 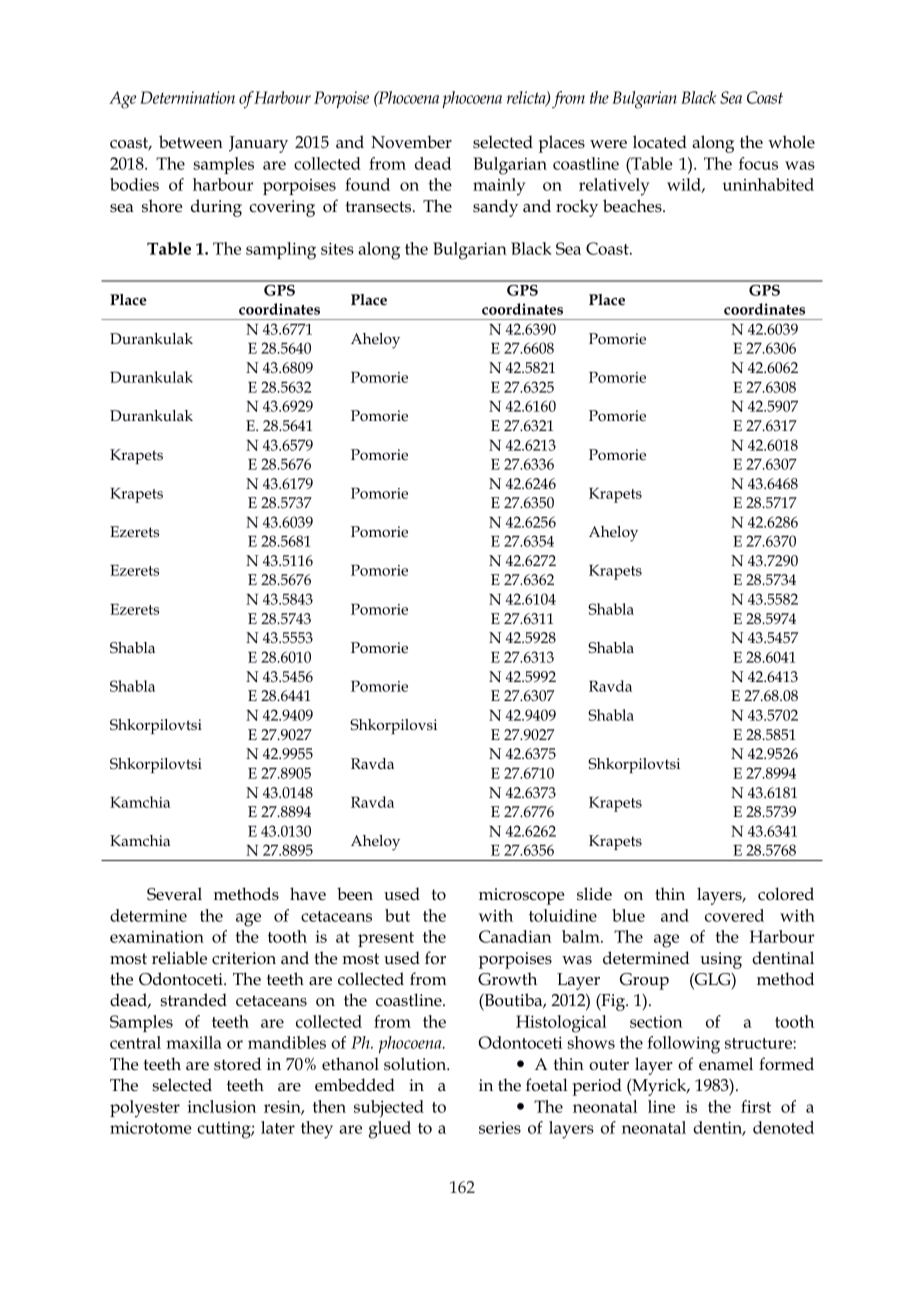 What do you see at coordinates (633, 206) in the screenshot?
I see `beaches` at bounding box center [633, 206].
